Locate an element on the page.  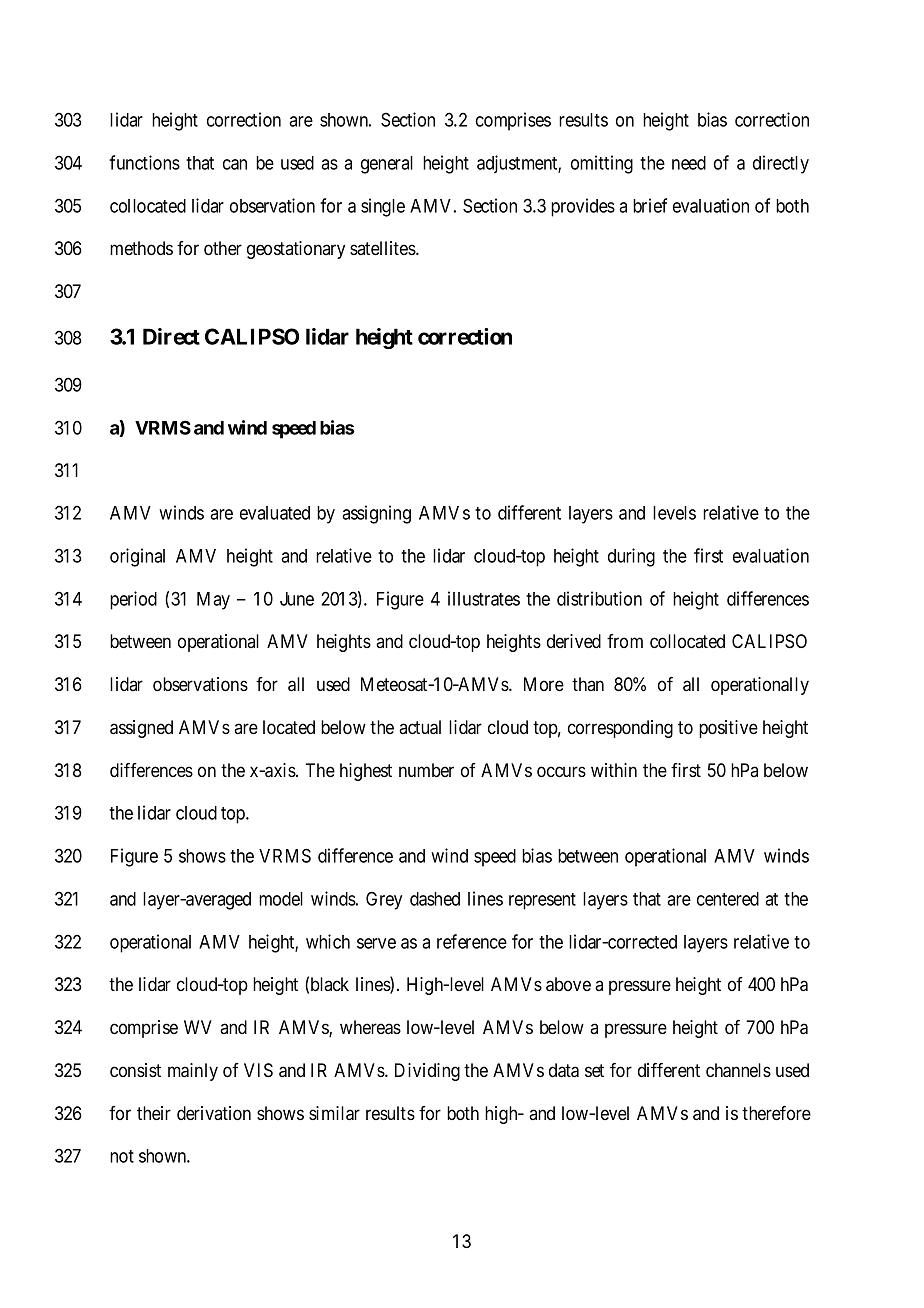
May is located at coordinates (213, 601).
